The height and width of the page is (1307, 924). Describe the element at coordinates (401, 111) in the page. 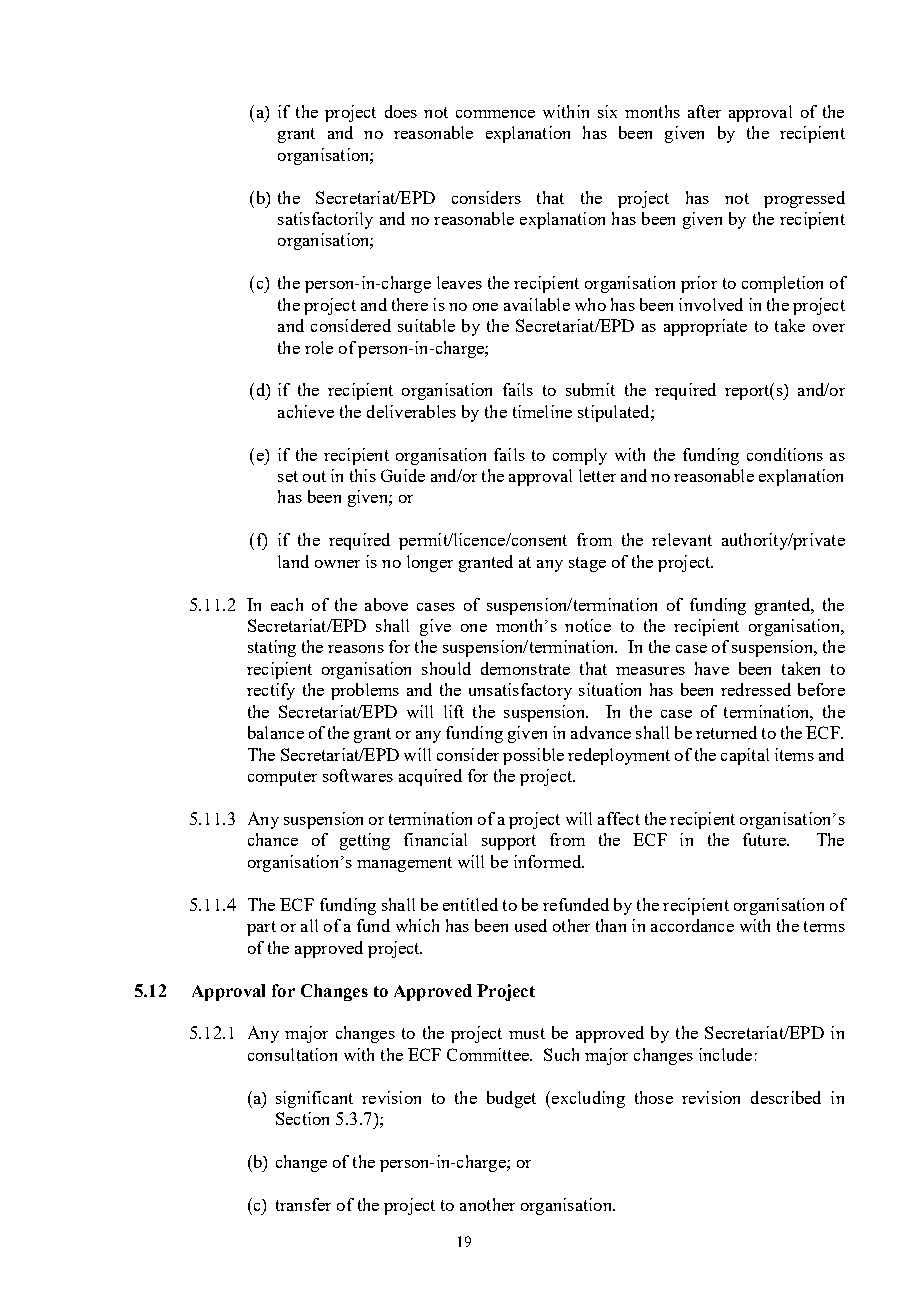

I see `does` at that location.
